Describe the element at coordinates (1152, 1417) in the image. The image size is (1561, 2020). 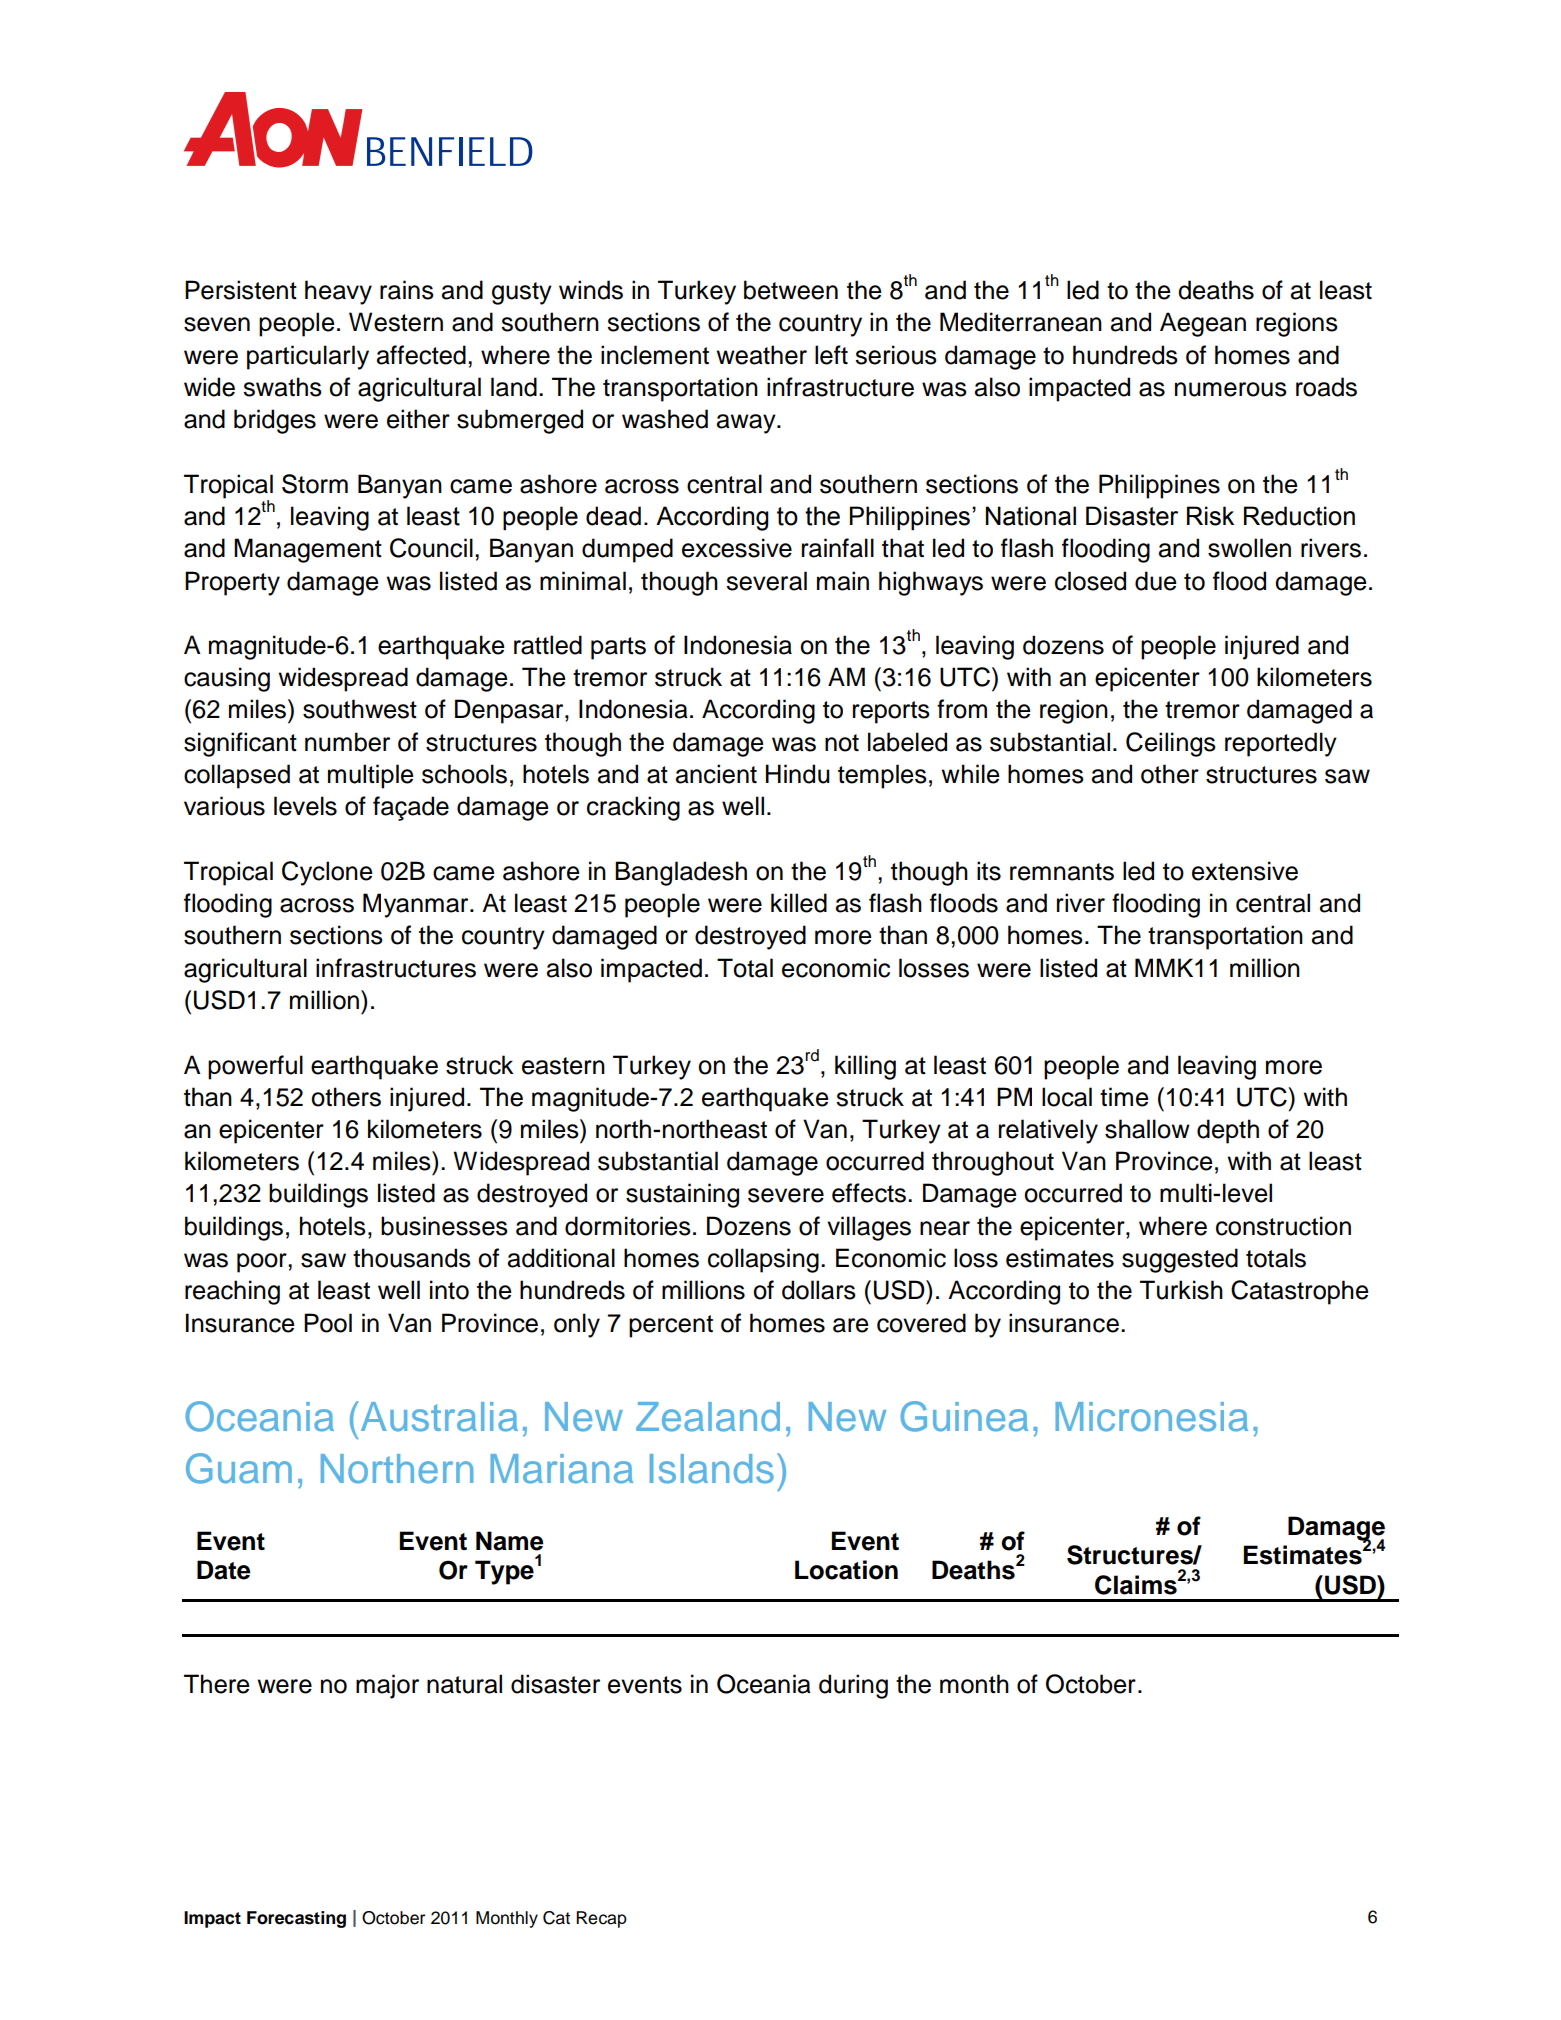
I see `Micronesia` at that location.
